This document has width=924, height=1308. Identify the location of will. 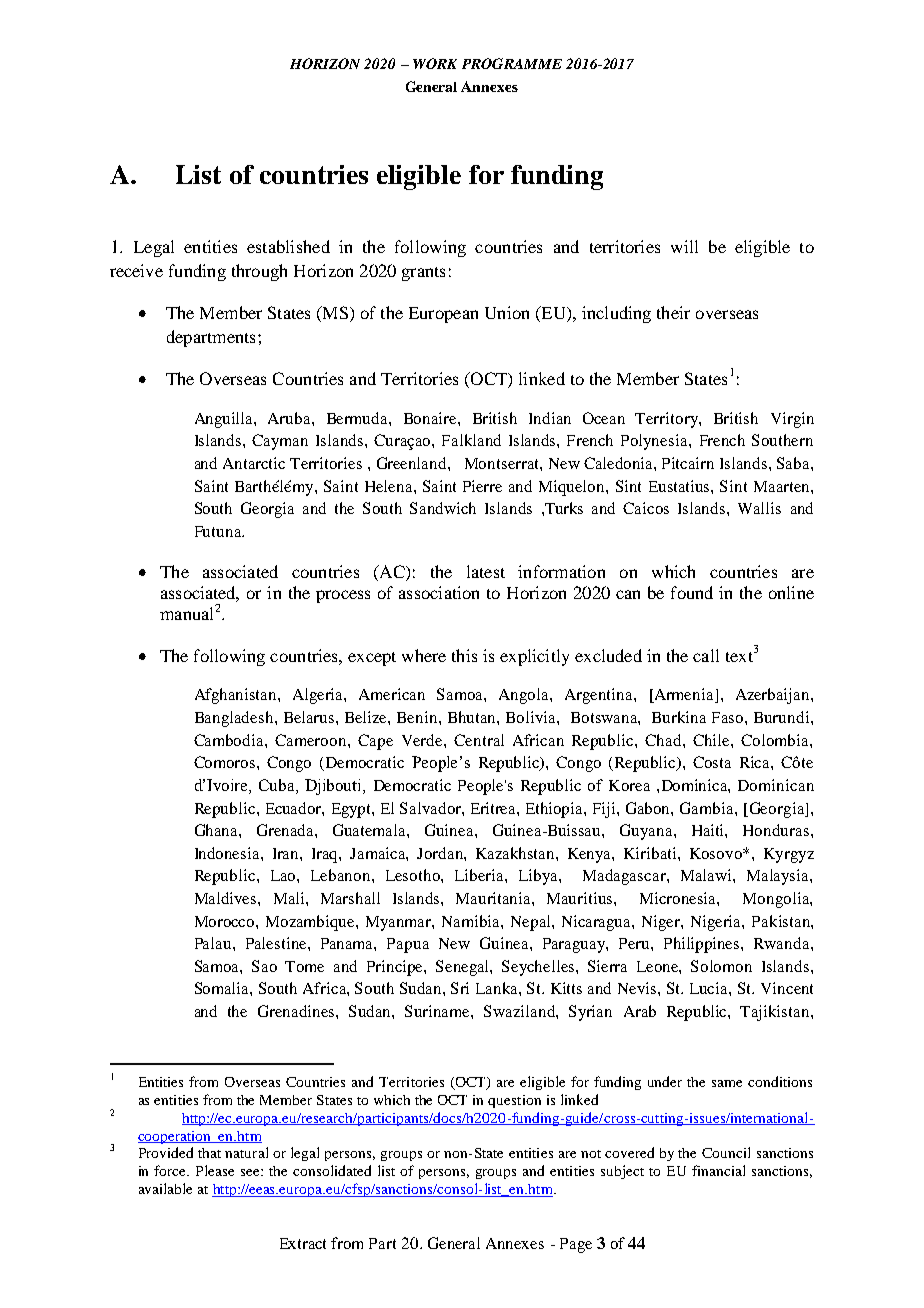
(684, 246).
